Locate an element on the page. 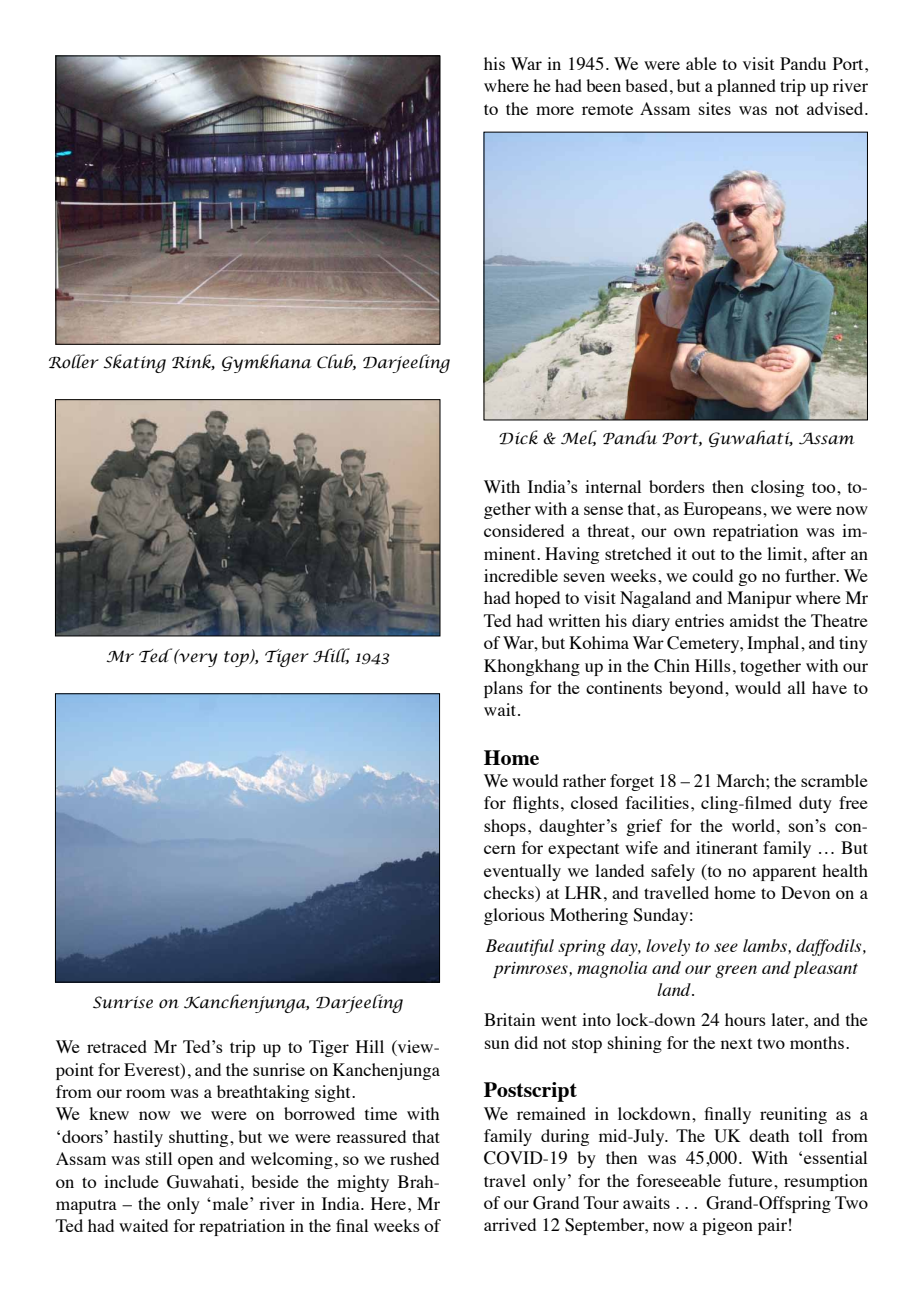  include is located at coordinates (131, 1181).
